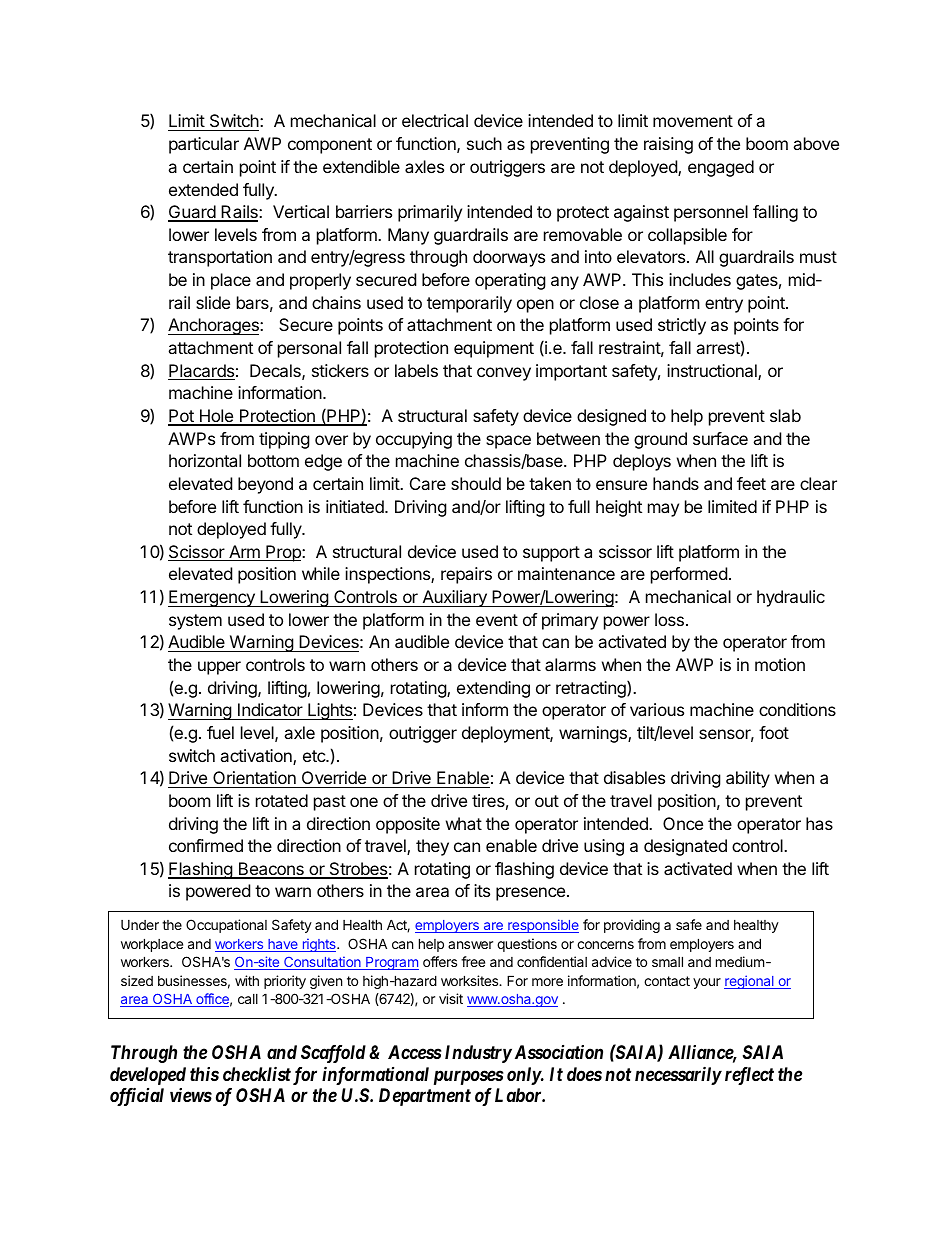 This page has height=1233, width=952. Describe the element at coordinates (508, 442) in the page. I see `space` at that location.
